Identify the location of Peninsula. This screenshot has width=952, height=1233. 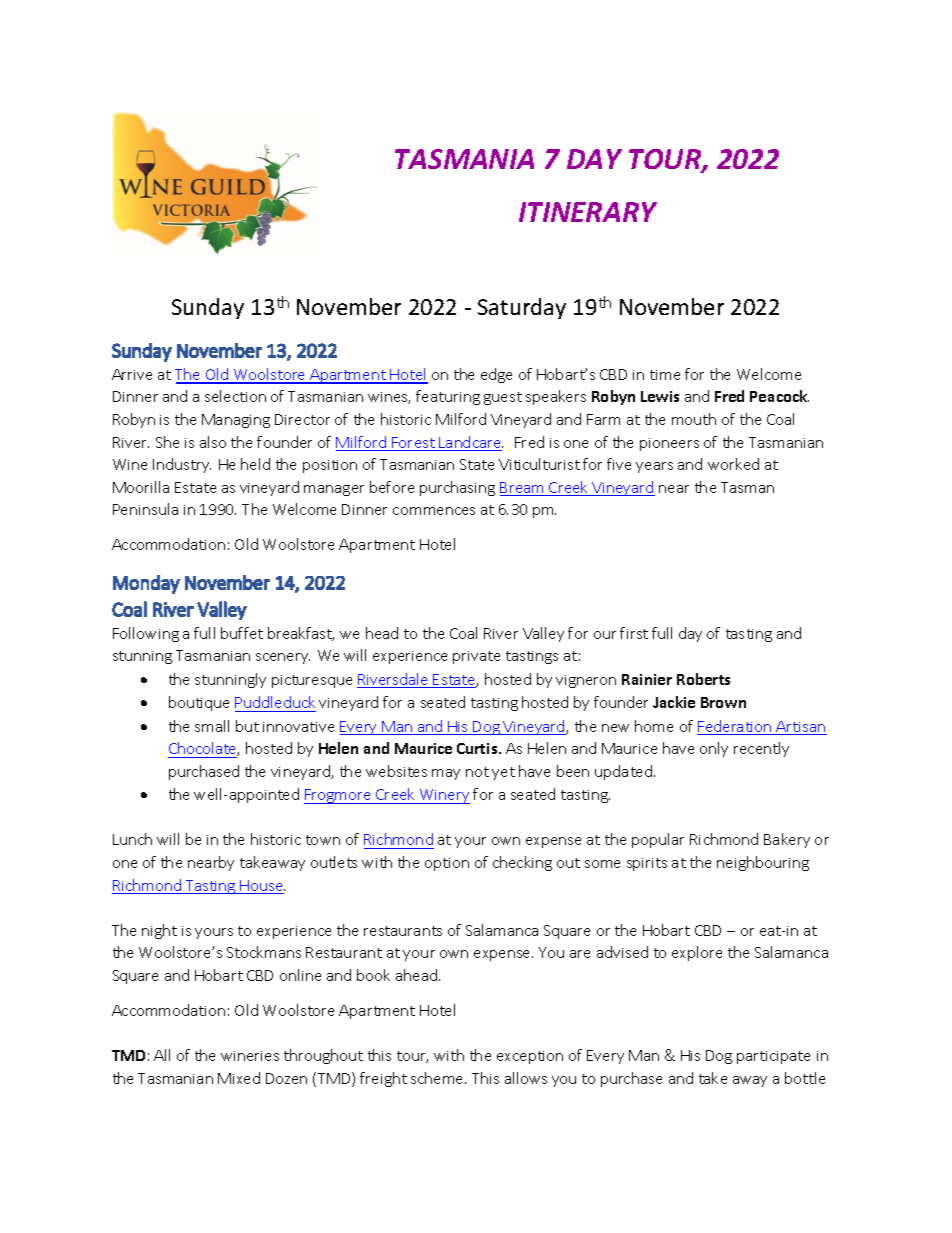
(145, 509).
